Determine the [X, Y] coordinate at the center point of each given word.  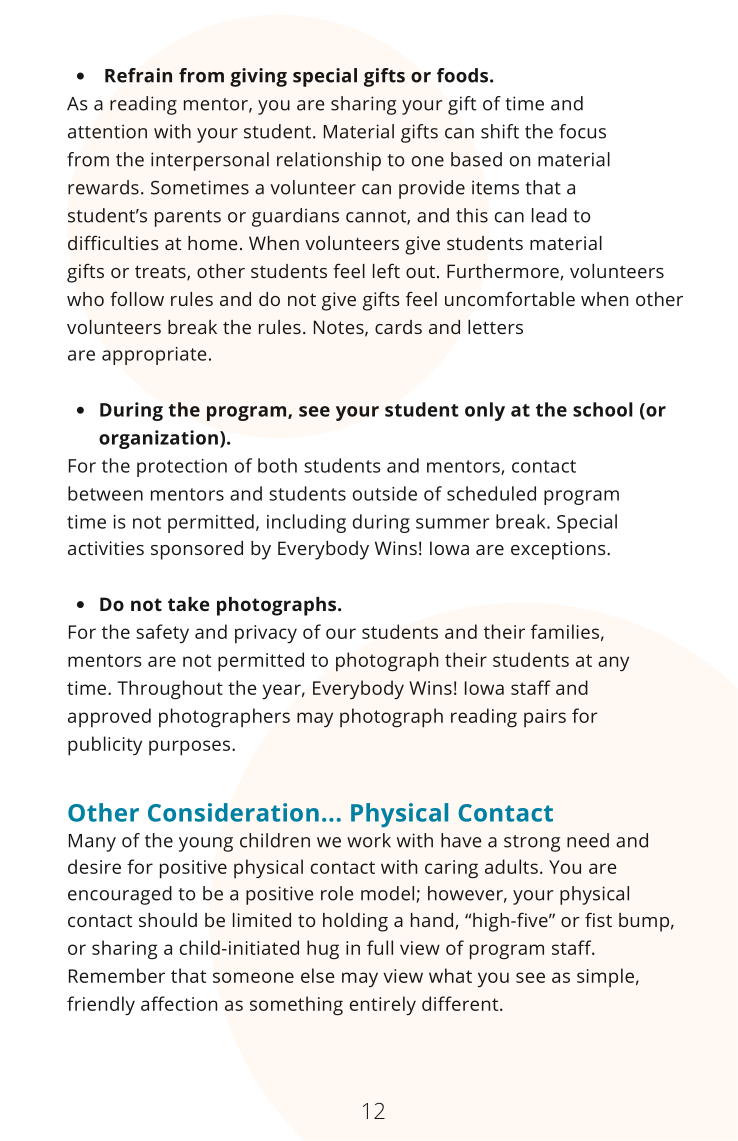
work [369, 840]
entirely [383, 1005]
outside [385, 493]
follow [137, 298]
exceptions [559, 550]
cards [398, 327]
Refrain [138, 75]
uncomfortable [510, 298]
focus [582, 131]
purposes [191, 748]
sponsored [197, 550]
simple [605, 977]
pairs [545, 718]
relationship [329, 161]
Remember [117, 975]
